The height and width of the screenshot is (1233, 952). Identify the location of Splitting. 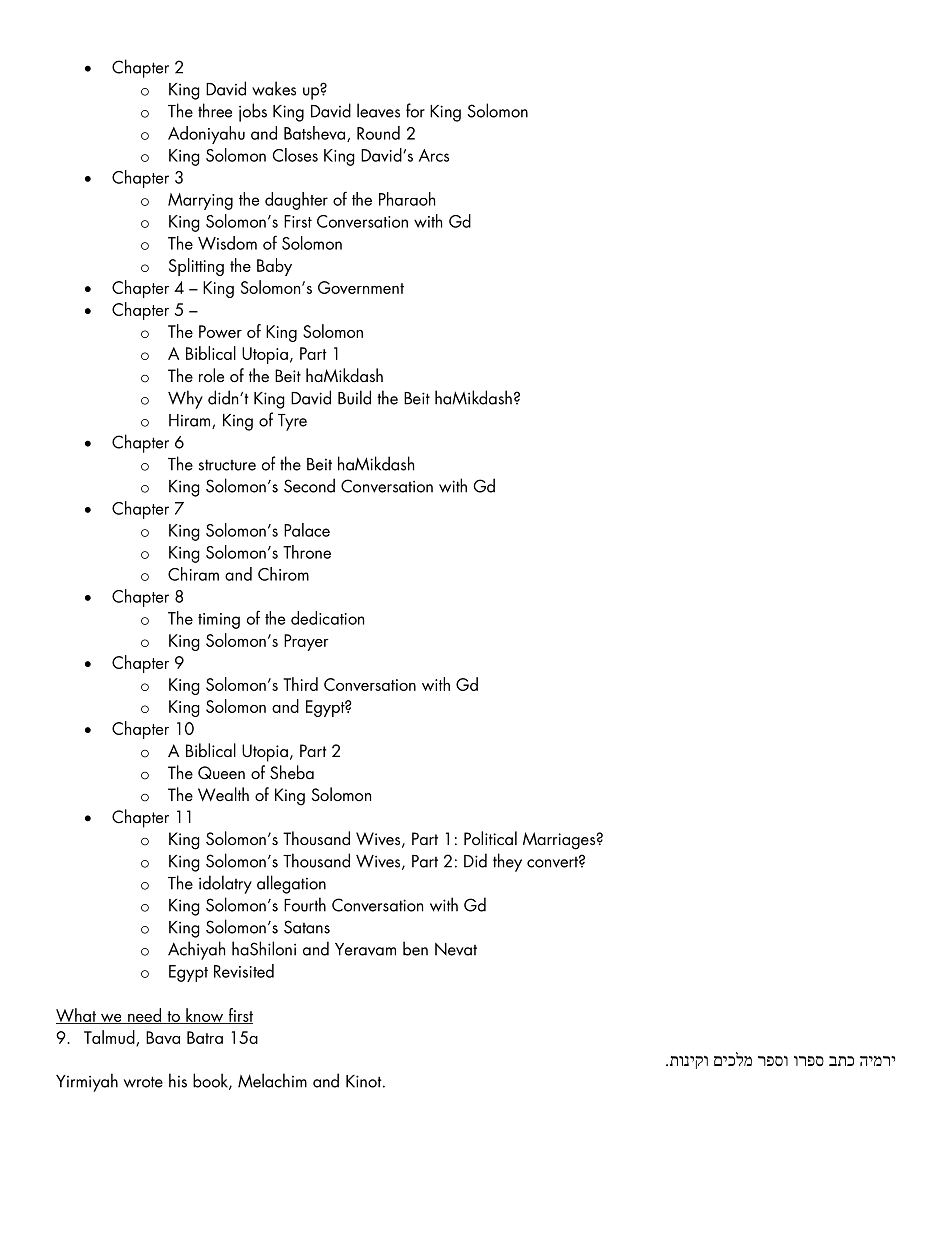
(196, 267).
